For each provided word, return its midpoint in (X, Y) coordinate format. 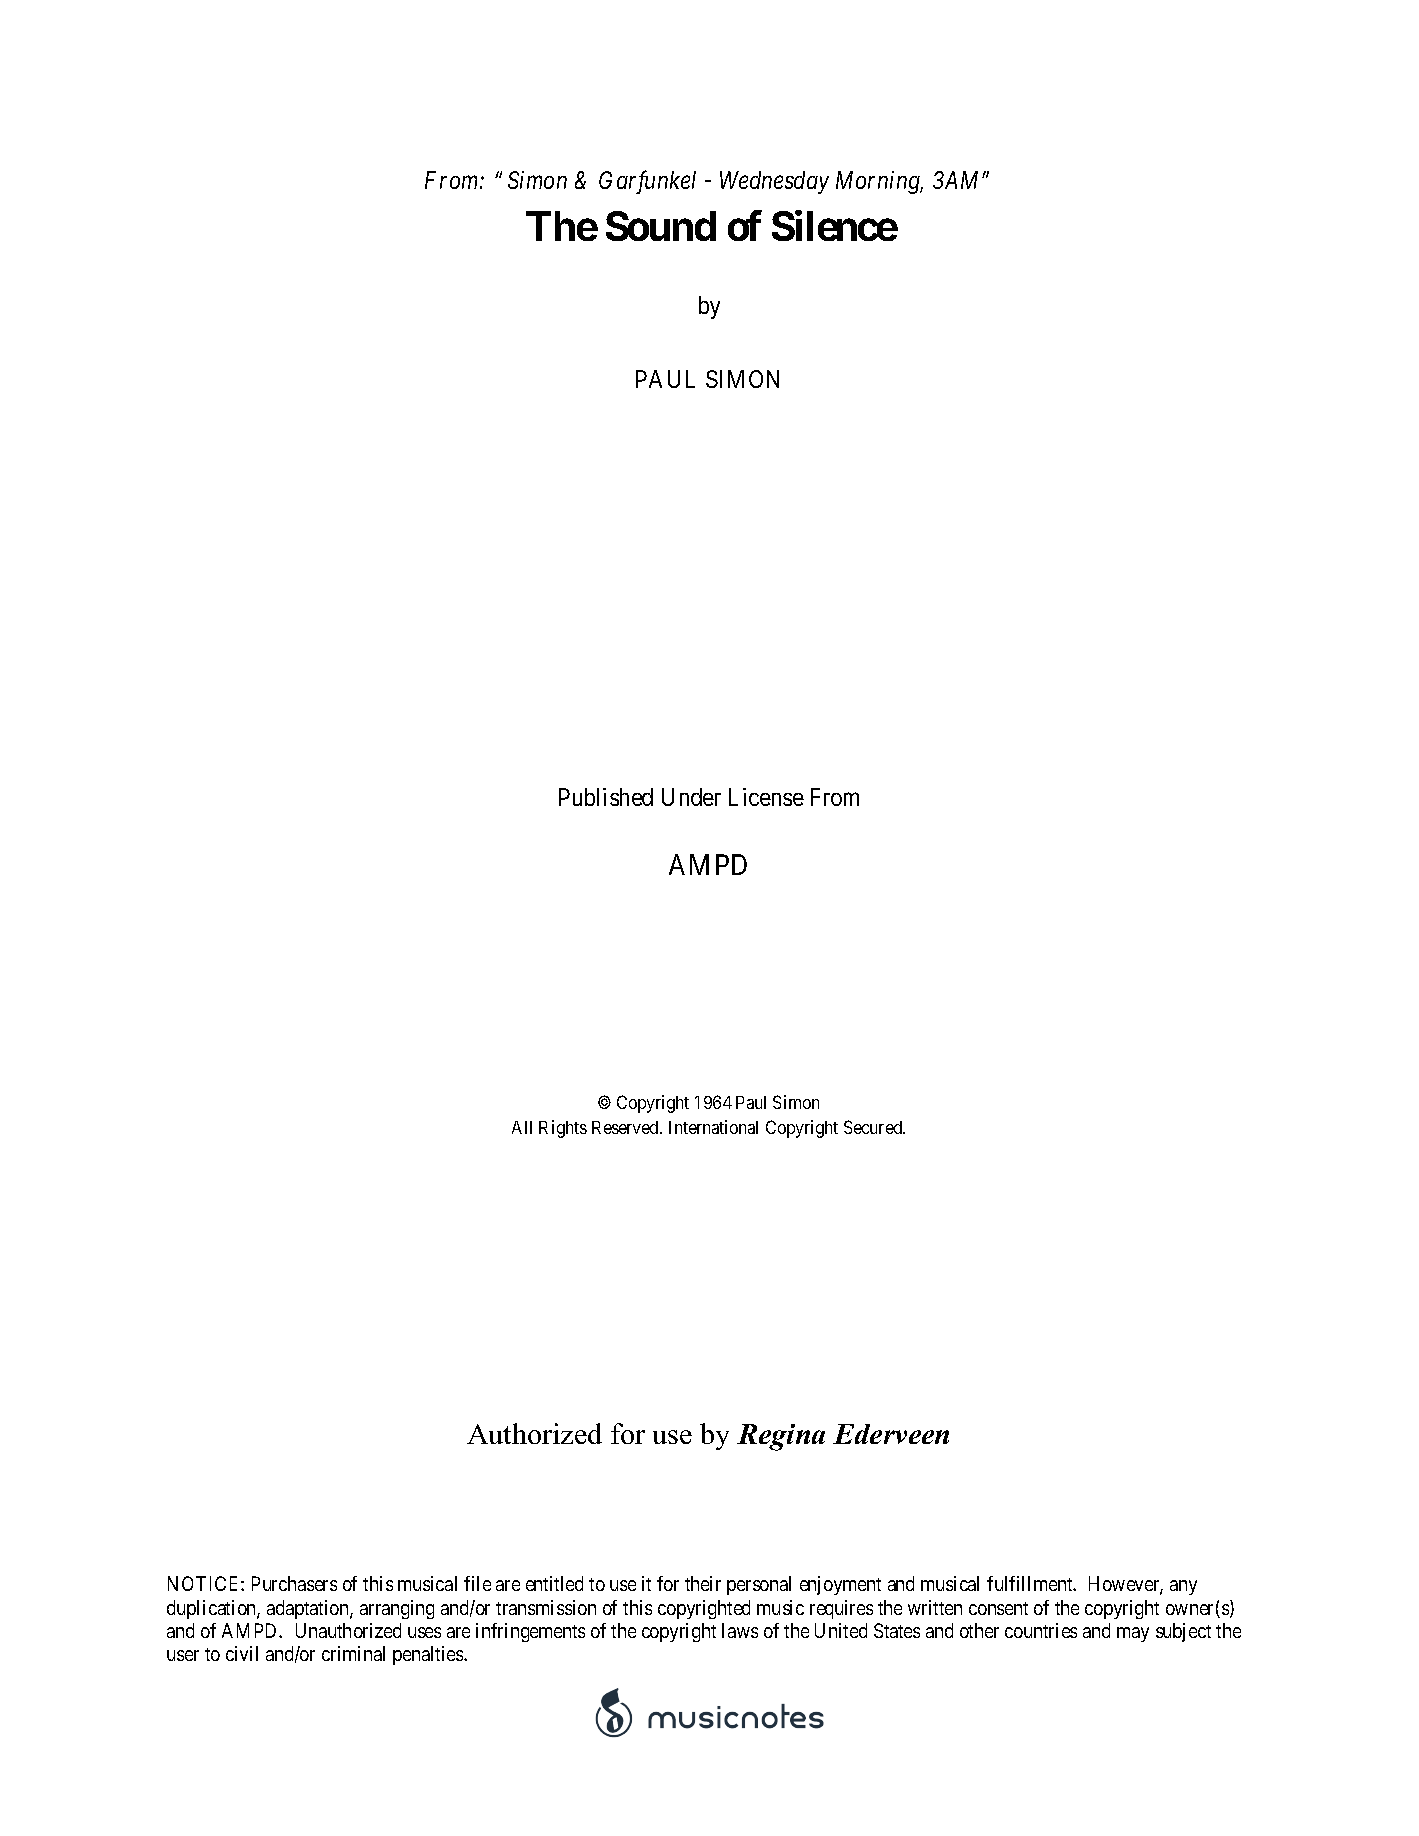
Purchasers (294, 1583)
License (766, 797)
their (703, 1583)
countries (1041, 1630)
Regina (781, 1437)
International (713, 1127)
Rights (563, 1129)
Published (606, 797)
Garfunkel (647, 182)
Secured (874, 1127)
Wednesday (774, 182)
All (522, 1127)
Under (691, 797)
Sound (661, 226)
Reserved (626, 1127)
